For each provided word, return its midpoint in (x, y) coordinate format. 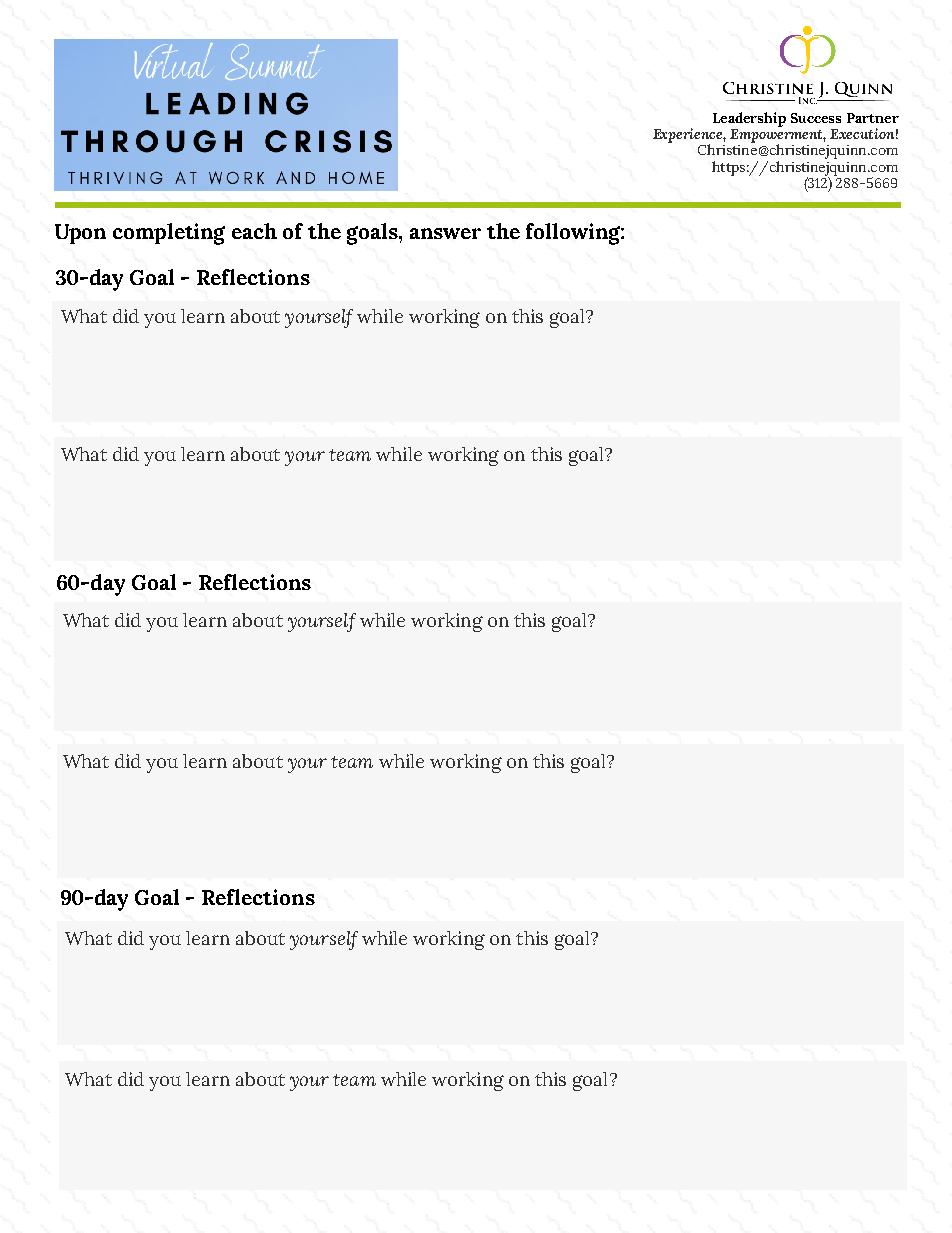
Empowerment (778, 137)
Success (816, 118)
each (254, 231)
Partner (873, 118)
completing (169, 234)
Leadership (749, 119)
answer (445, 233)
